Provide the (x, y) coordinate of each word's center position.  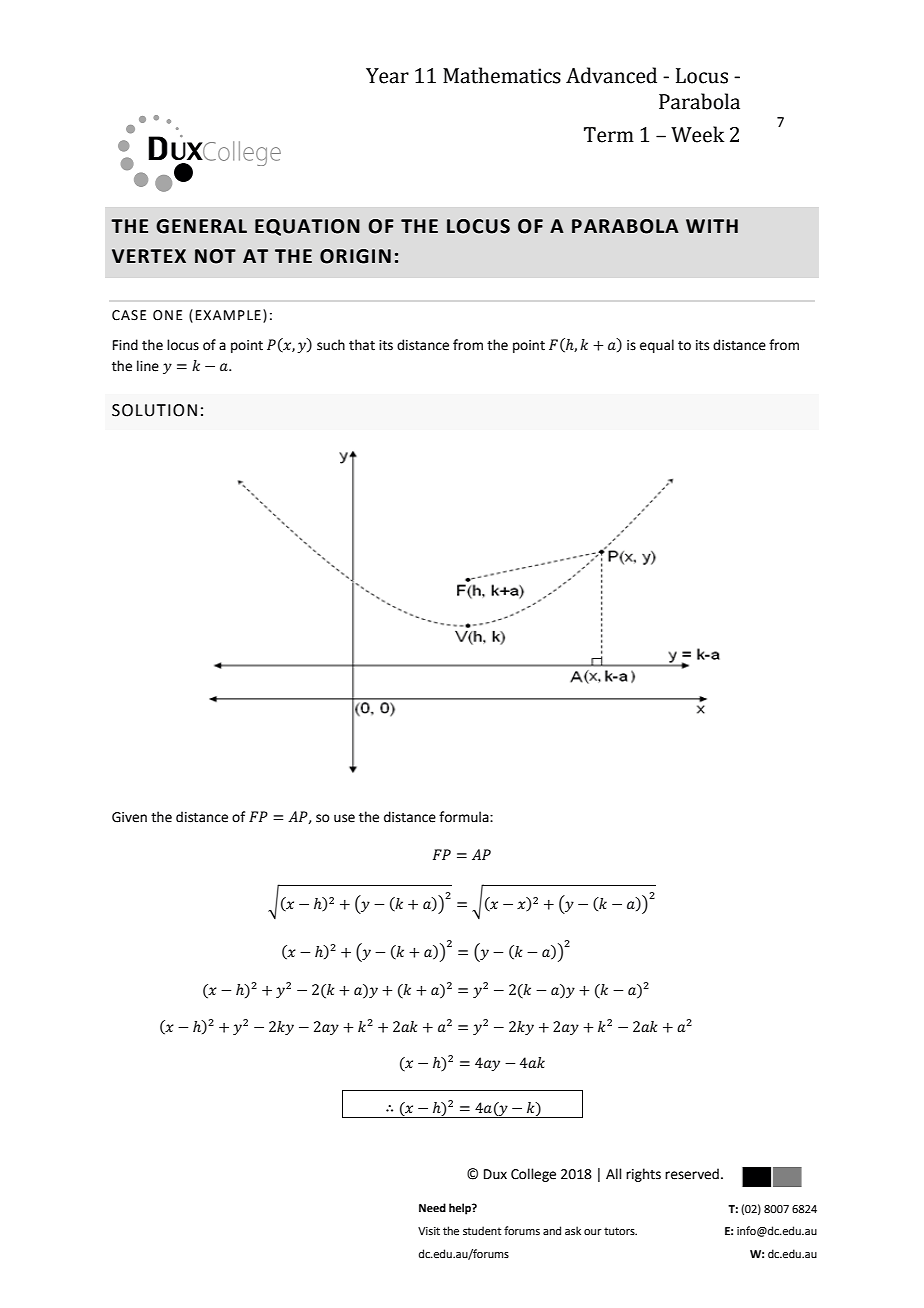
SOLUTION (154, 410)
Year (387, 76)
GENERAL (201, 226)
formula (465, 817)
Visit (429, 1231)
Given (129, 817)
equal (657, 346)
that (362, 345)
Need (432, 1208)
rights (643, 1175)
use (344, 818)
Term (609, 135)
